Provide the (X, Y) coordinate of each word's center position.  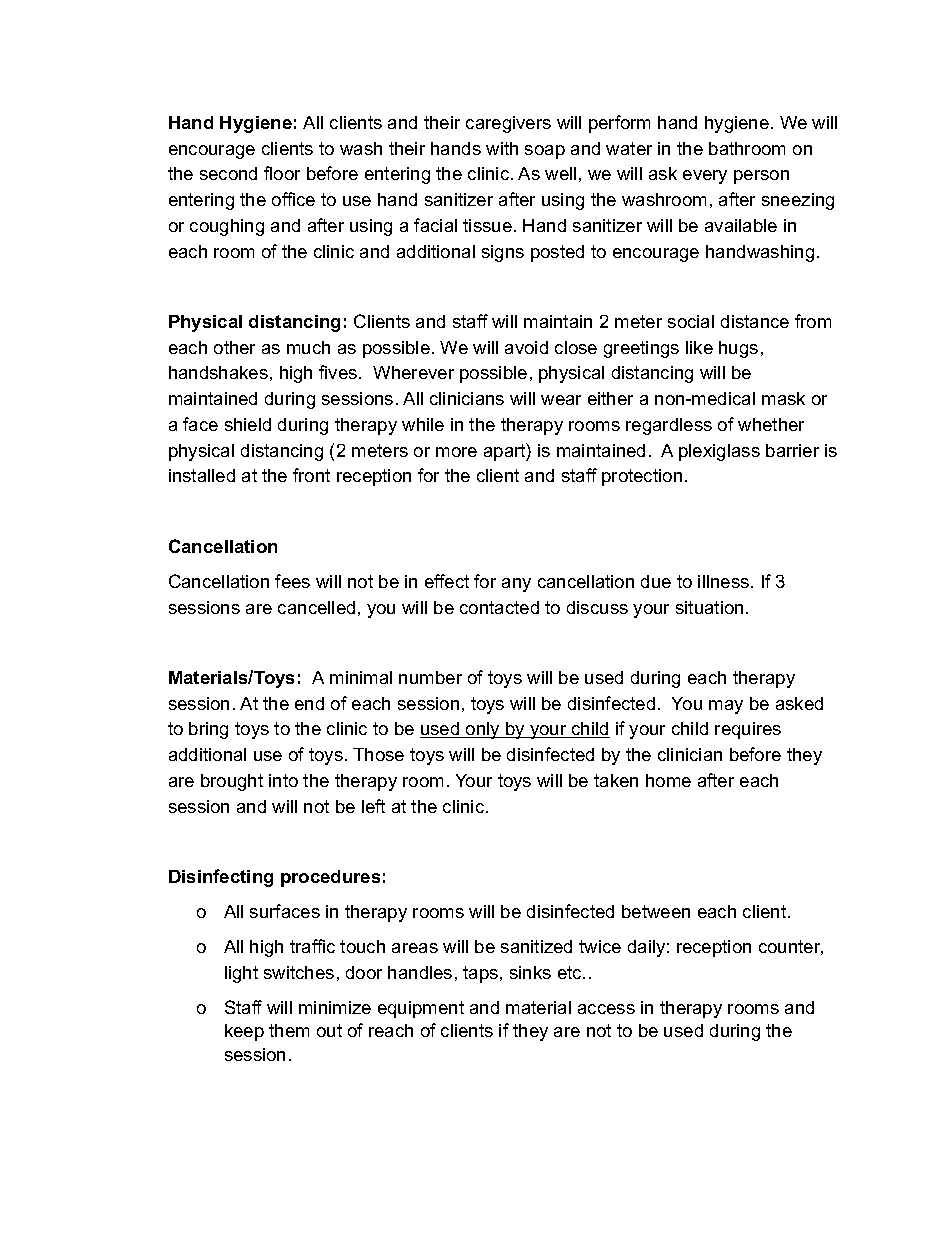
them (289, 1030)
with (502, 148)
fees (292, 581)
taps (482, 974)
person (761, 177)
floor (282, 173)
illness (725, 581)
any (516, 585)
